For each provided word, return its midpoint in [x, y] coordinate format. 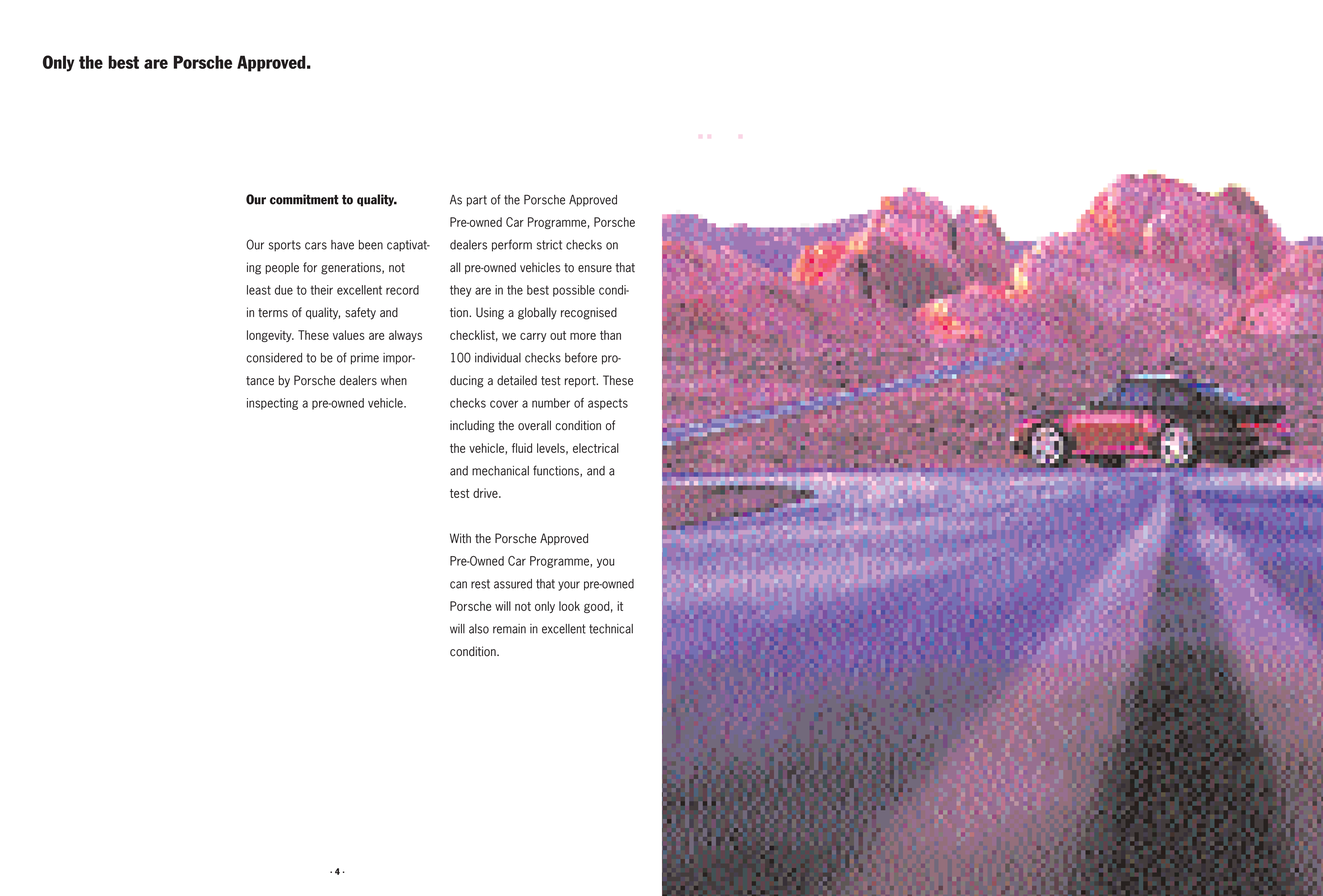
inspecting [272, 404]
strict [549, 245]
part [477, 201]
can [458, 585]
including [472, 426]
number [551, 403]
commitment [304, 199]
